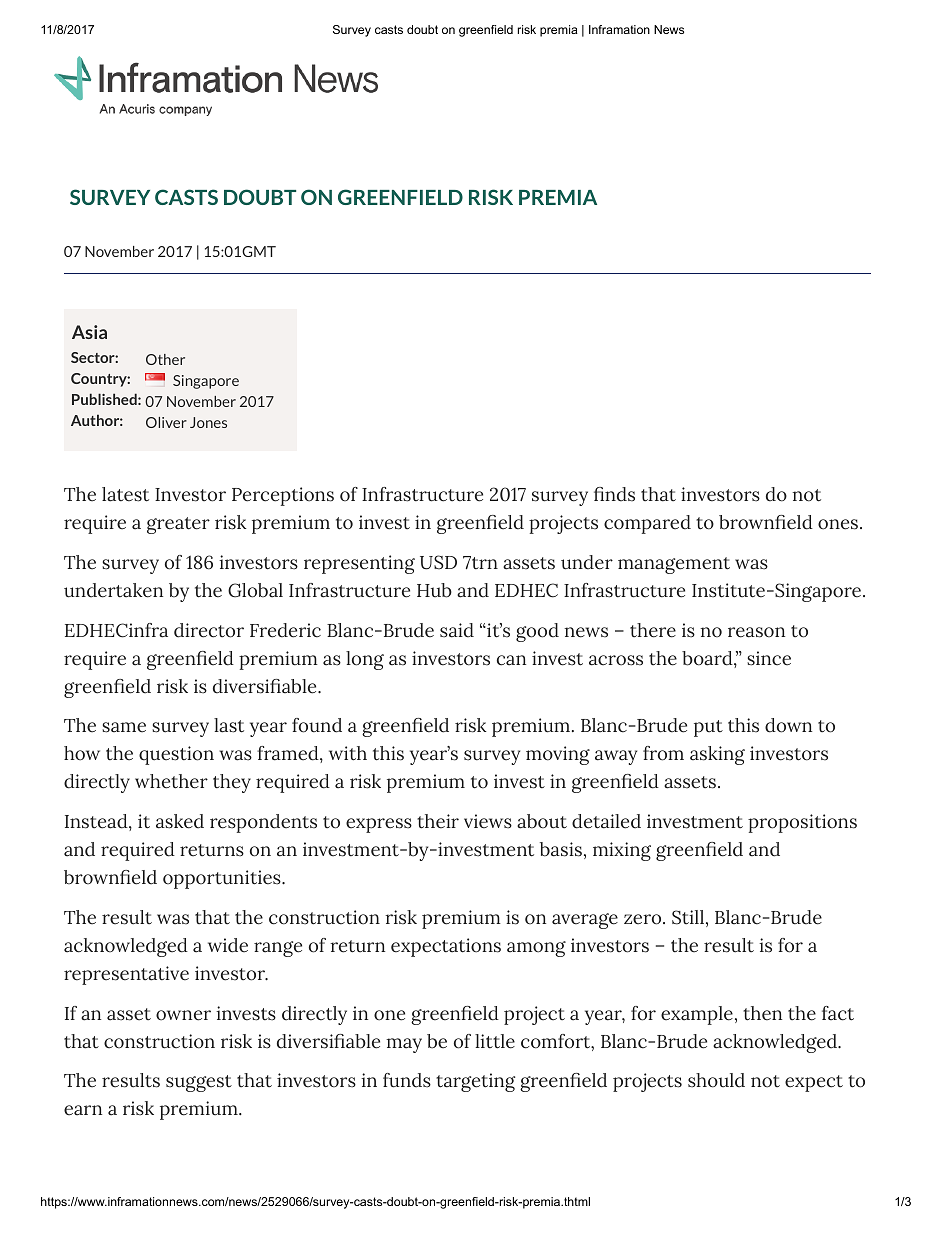  I want to click on Other, so click(165, 359).
